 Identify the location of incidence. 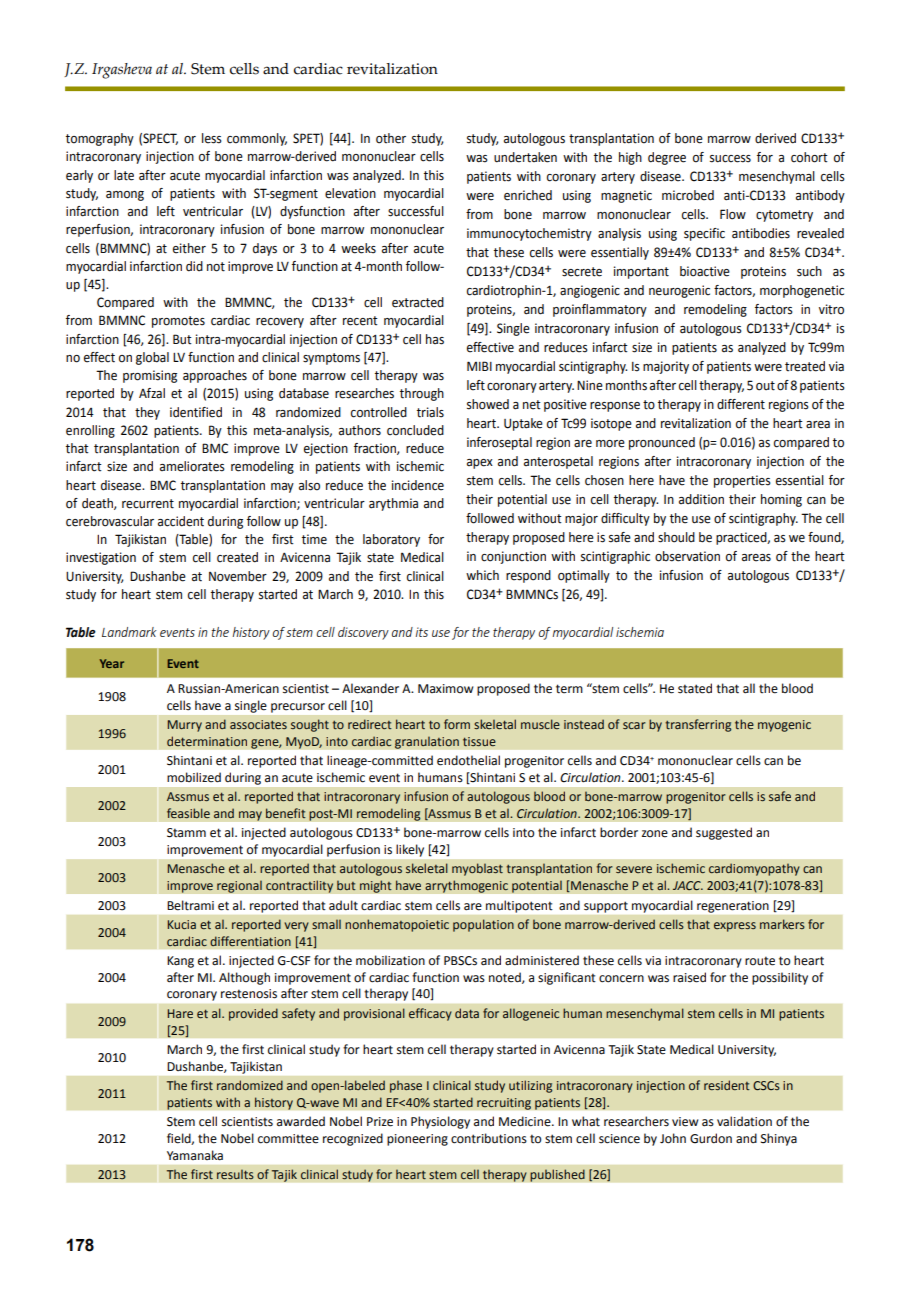
(418, 485).
